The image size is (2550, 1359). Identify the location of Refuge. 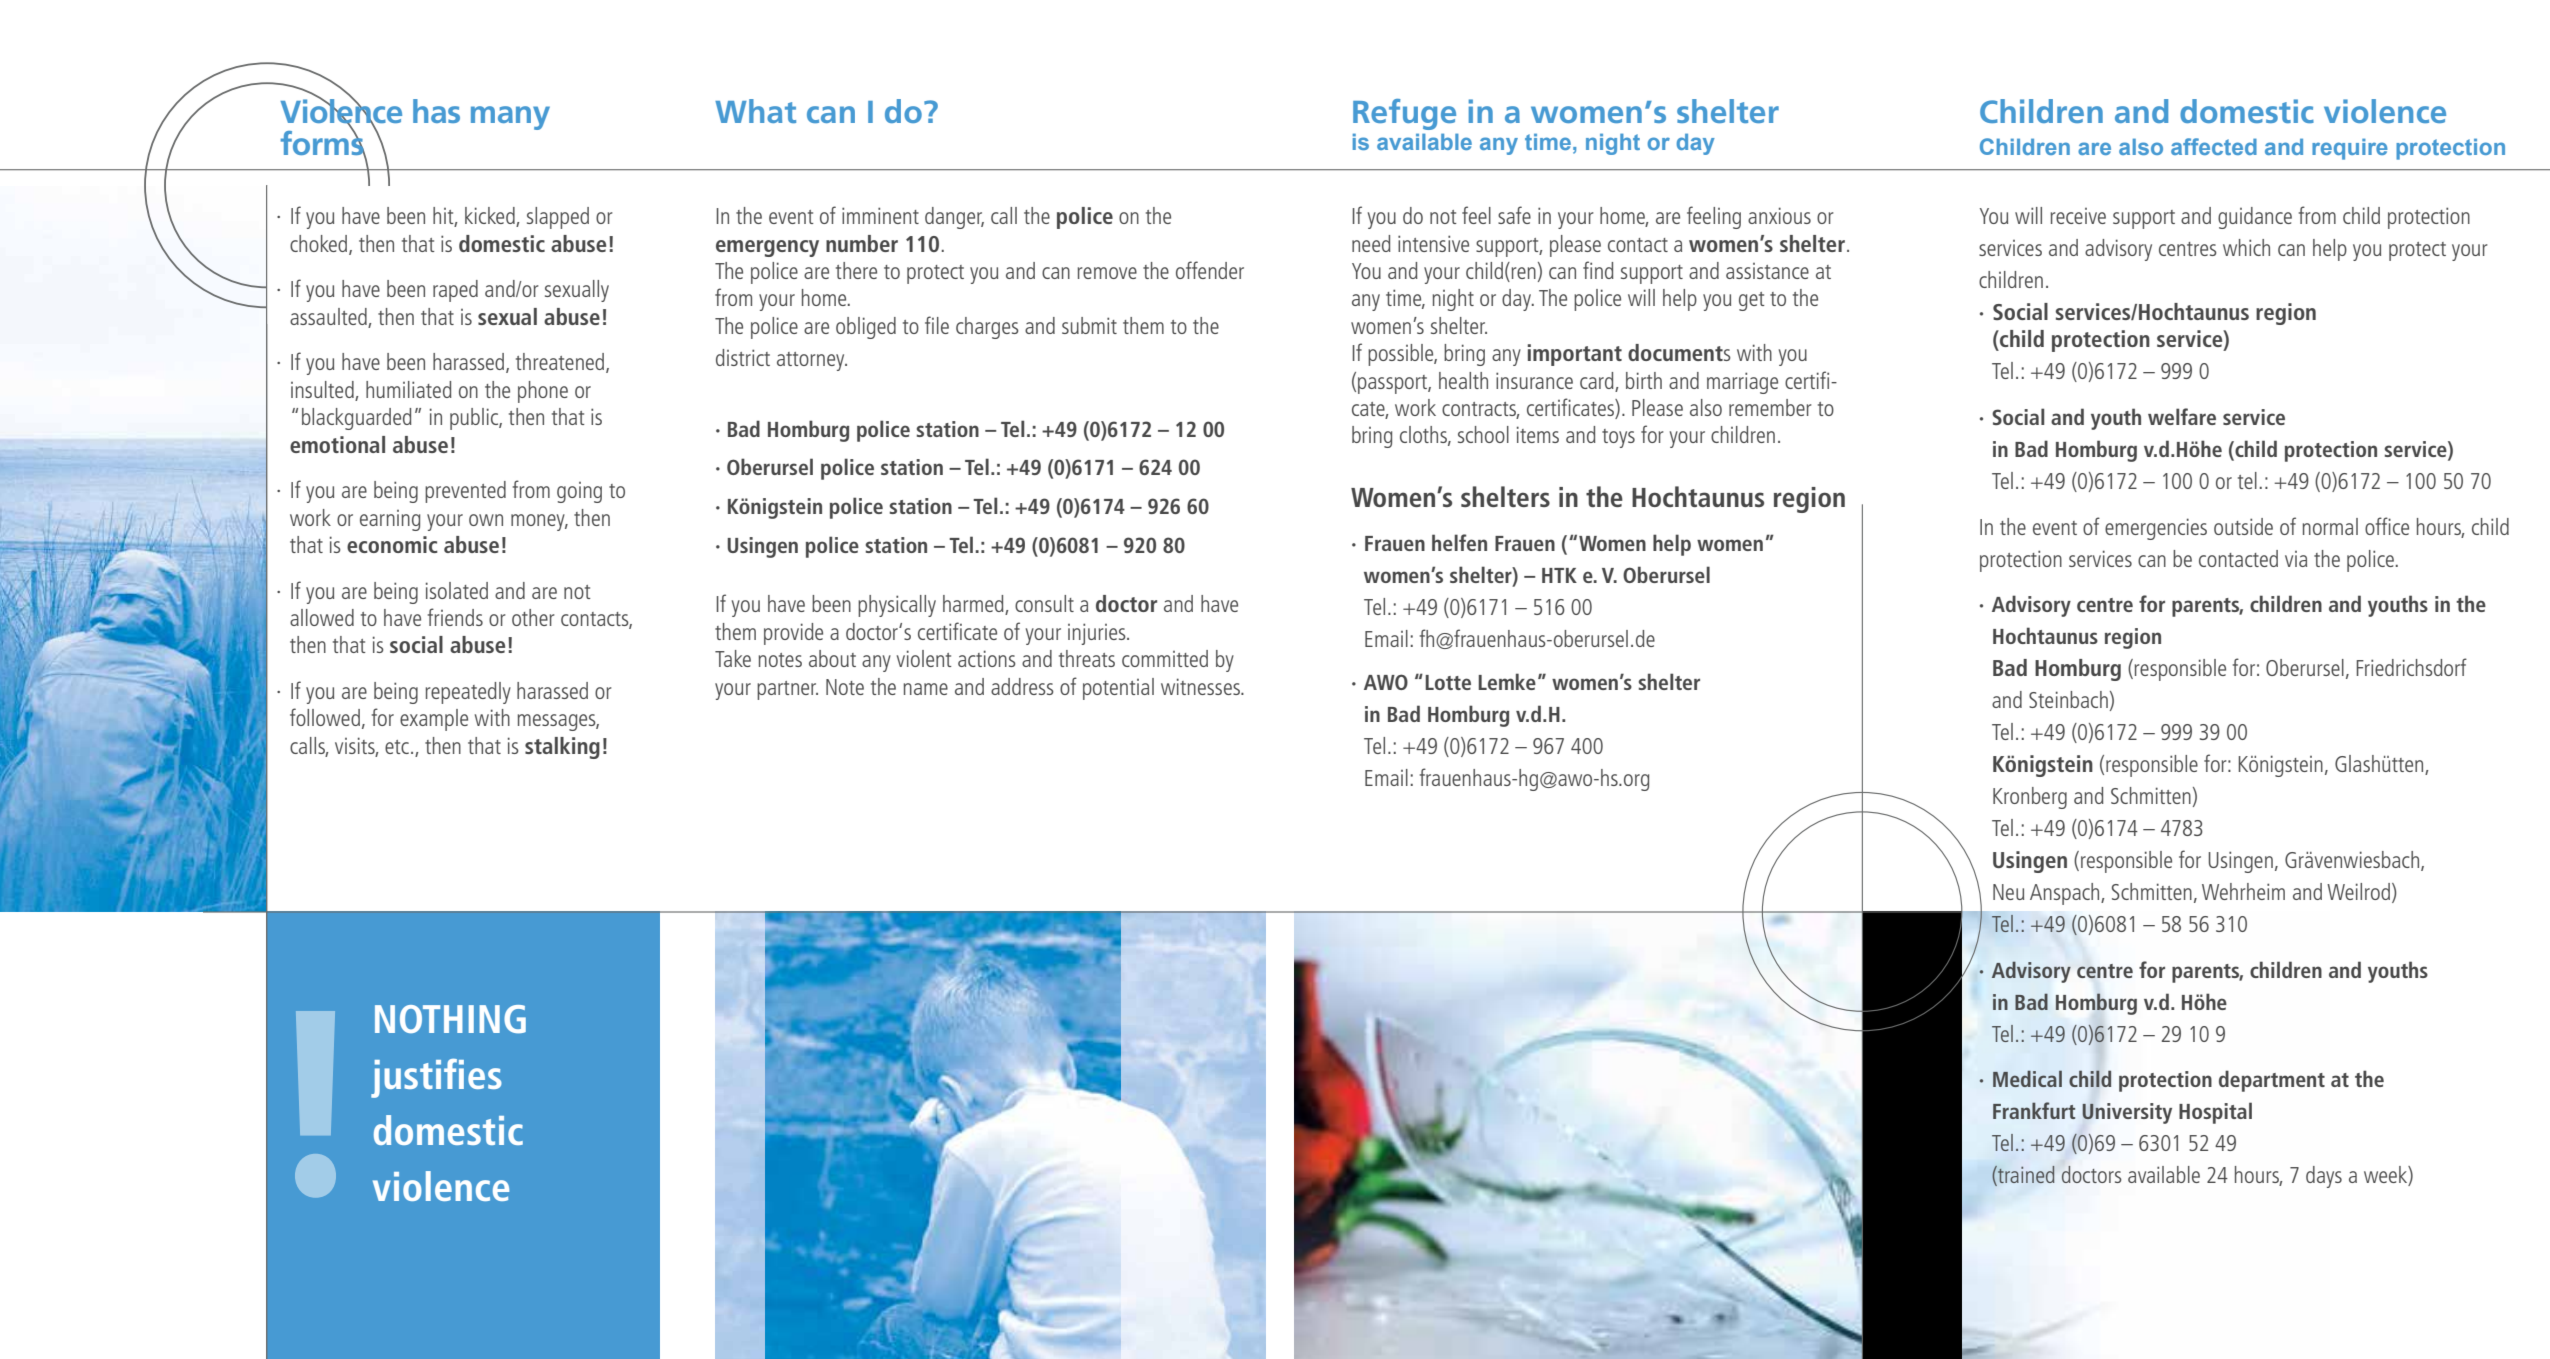
(1404, 114).
